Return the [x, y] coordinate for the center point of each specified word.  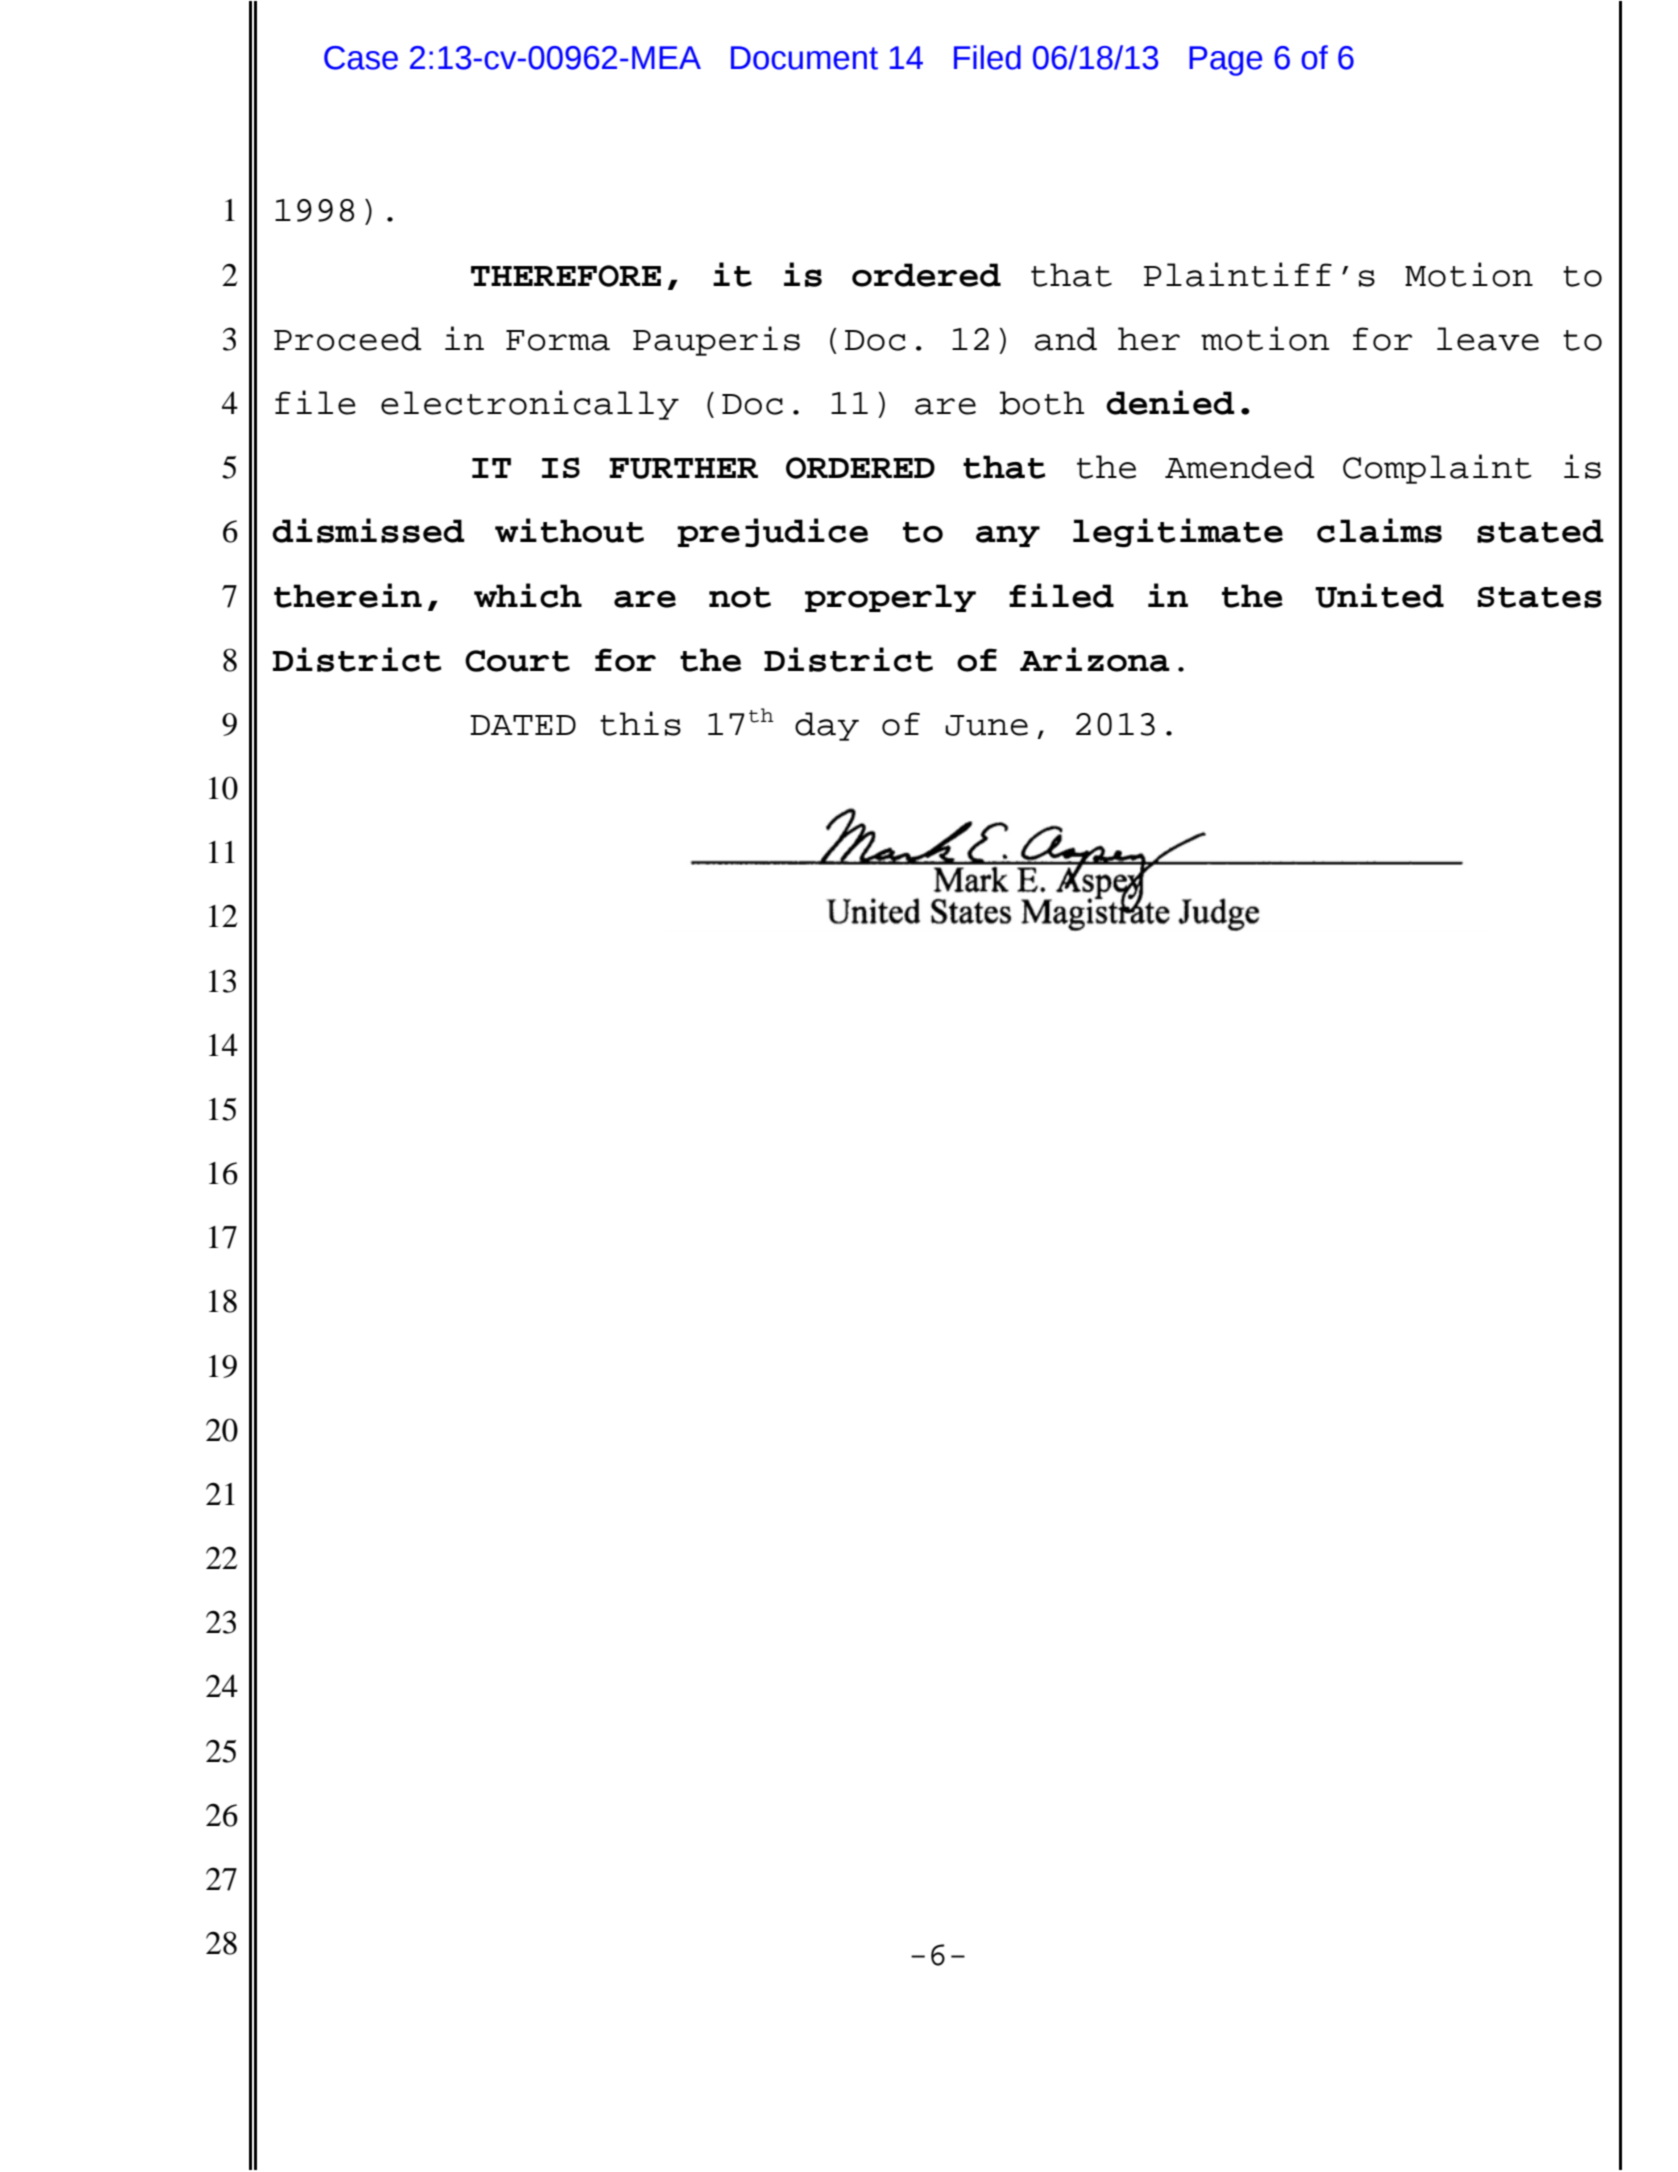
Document [804, 58]
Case [361, 58]
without [569, 530]
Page [1225, 61]
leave [1488, 339]
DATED [523, 725]
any [1008, 536]
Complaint [1437, 469]
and [1066, 339]
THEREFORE [566, 276]
